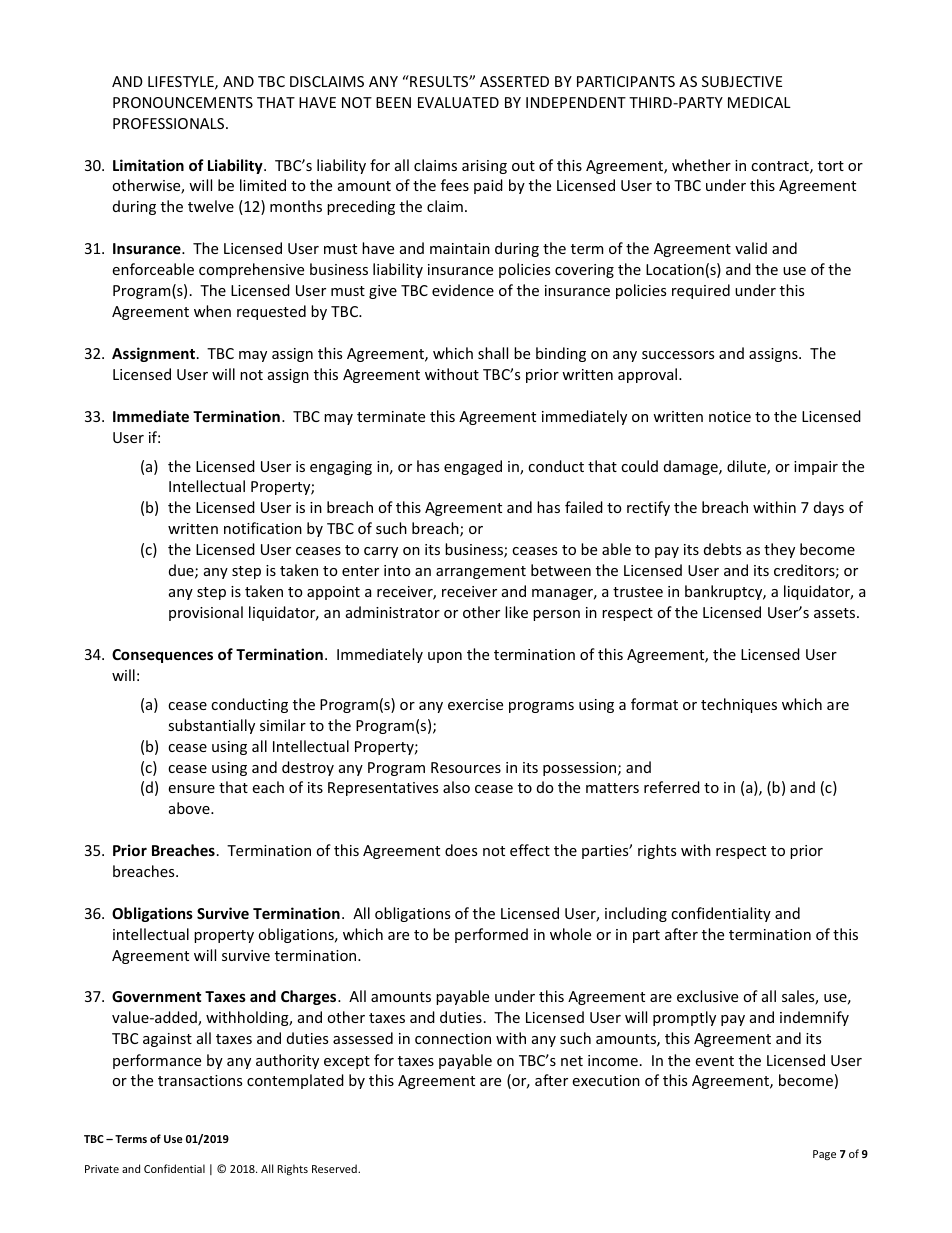 This screenshot has width=952, height=1233. What do you see at coordinates (191, 789) in the screenshot?
I see `ensure` at bounding box center [191, 789].
